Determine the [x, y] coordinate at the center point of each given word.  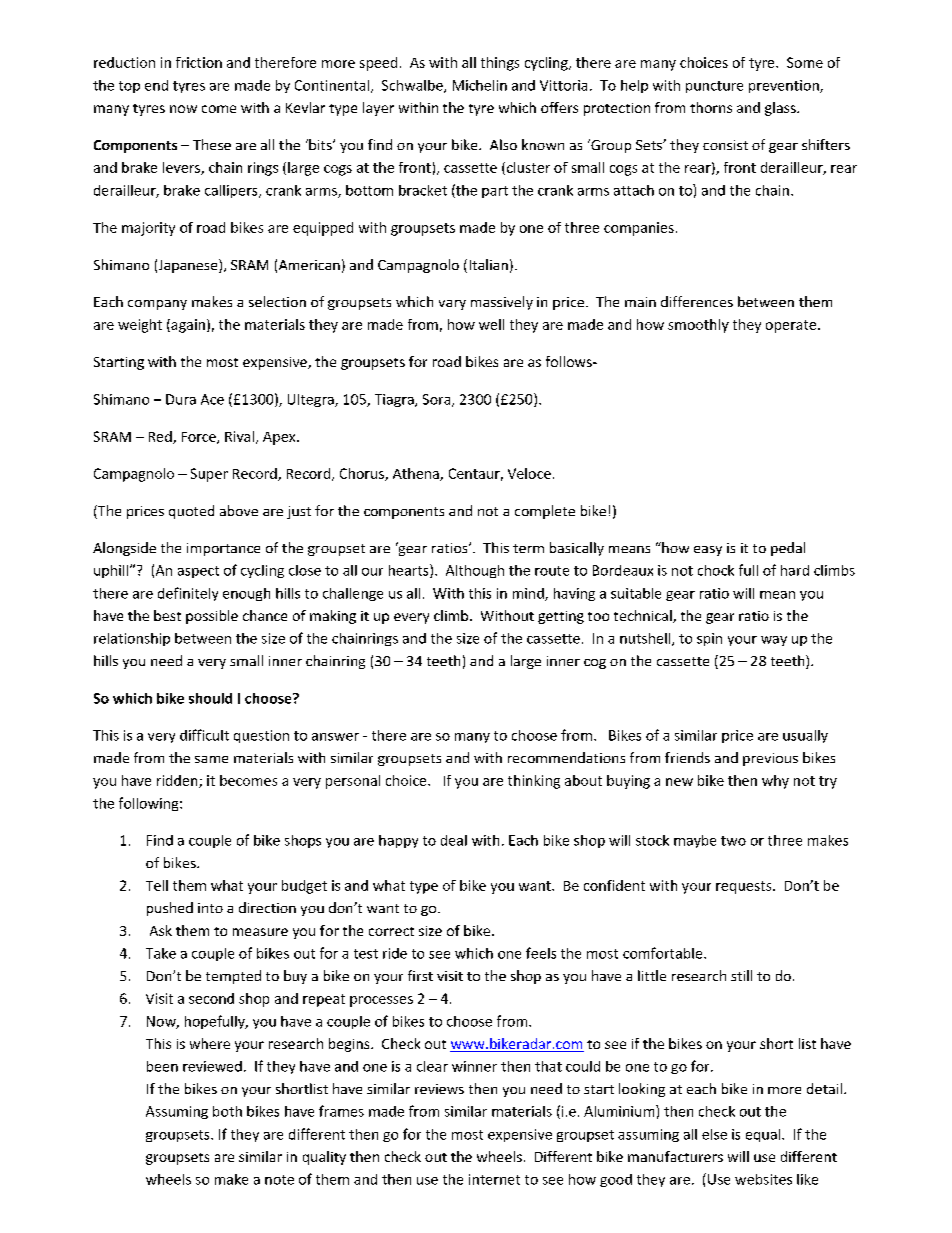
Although [475, 571]
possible [212, 617]
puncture [714, 87]
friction [199, 62]
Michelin [480, 85]
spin [709, 639]
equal [764, 1135]
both [227, 1111]
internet [494, 1179]
